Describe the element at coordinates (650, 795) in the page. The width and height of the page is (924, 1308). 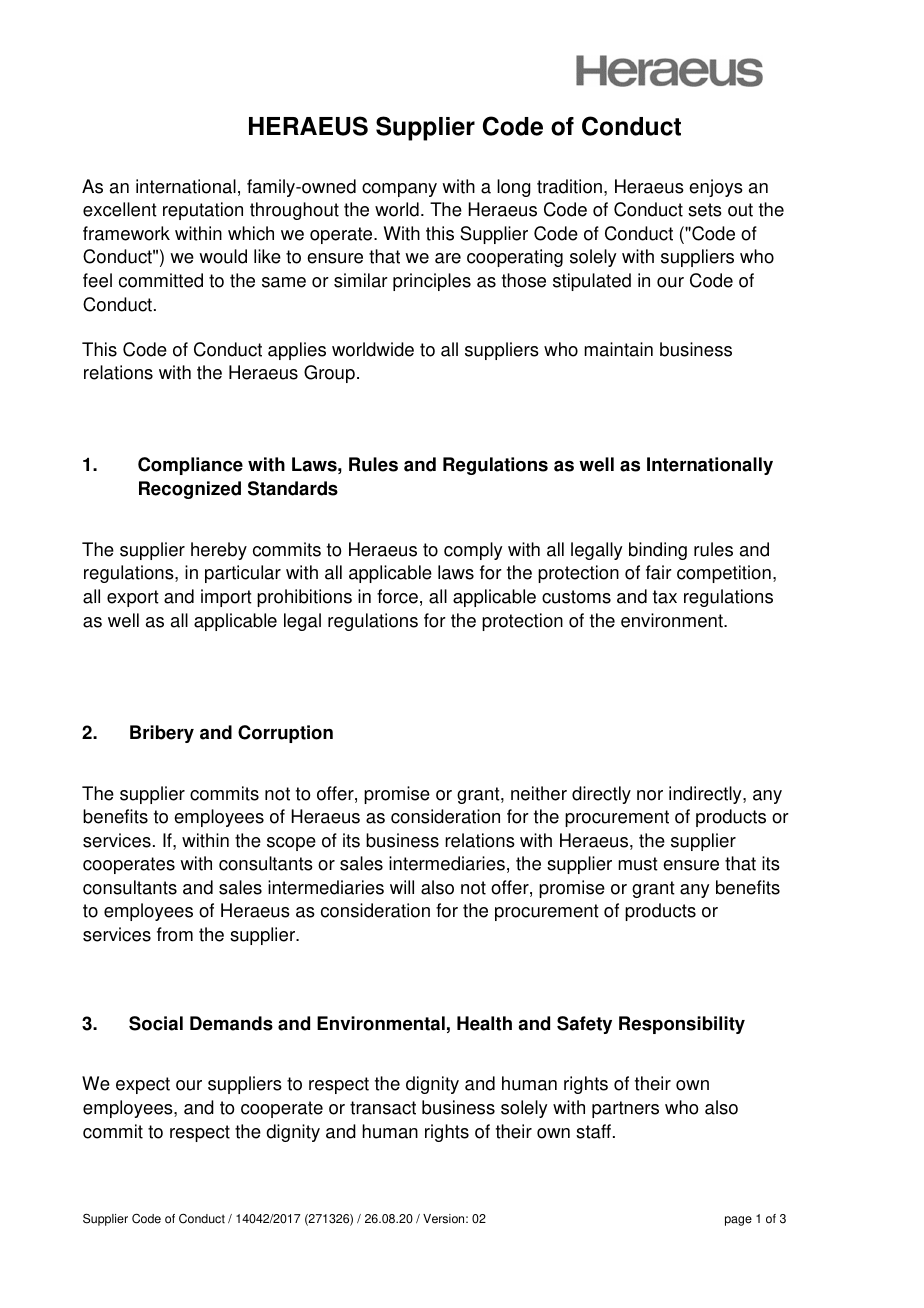
I see `nor` at that location.
